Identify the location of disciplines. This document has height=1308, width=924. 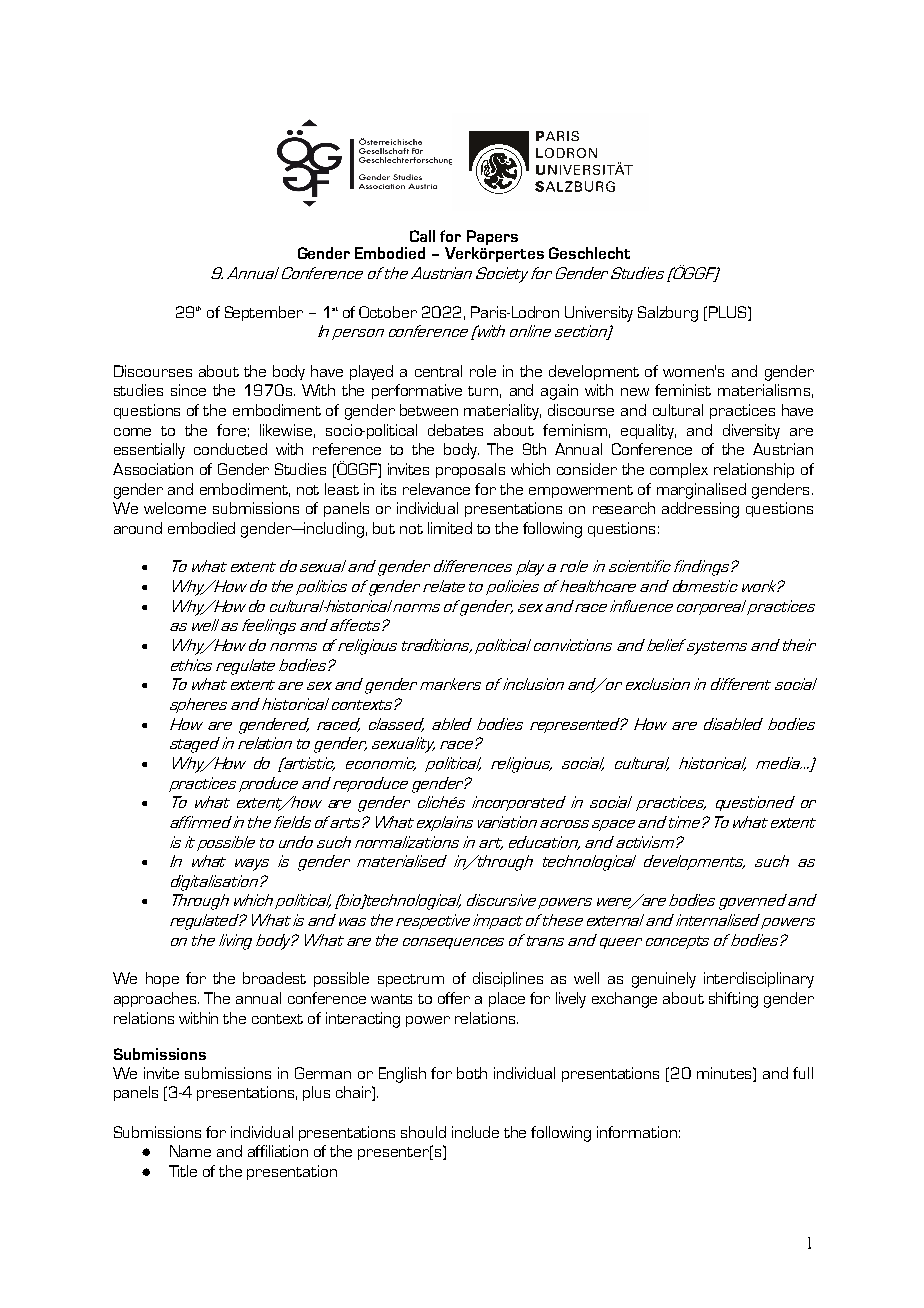
(508, 979).
